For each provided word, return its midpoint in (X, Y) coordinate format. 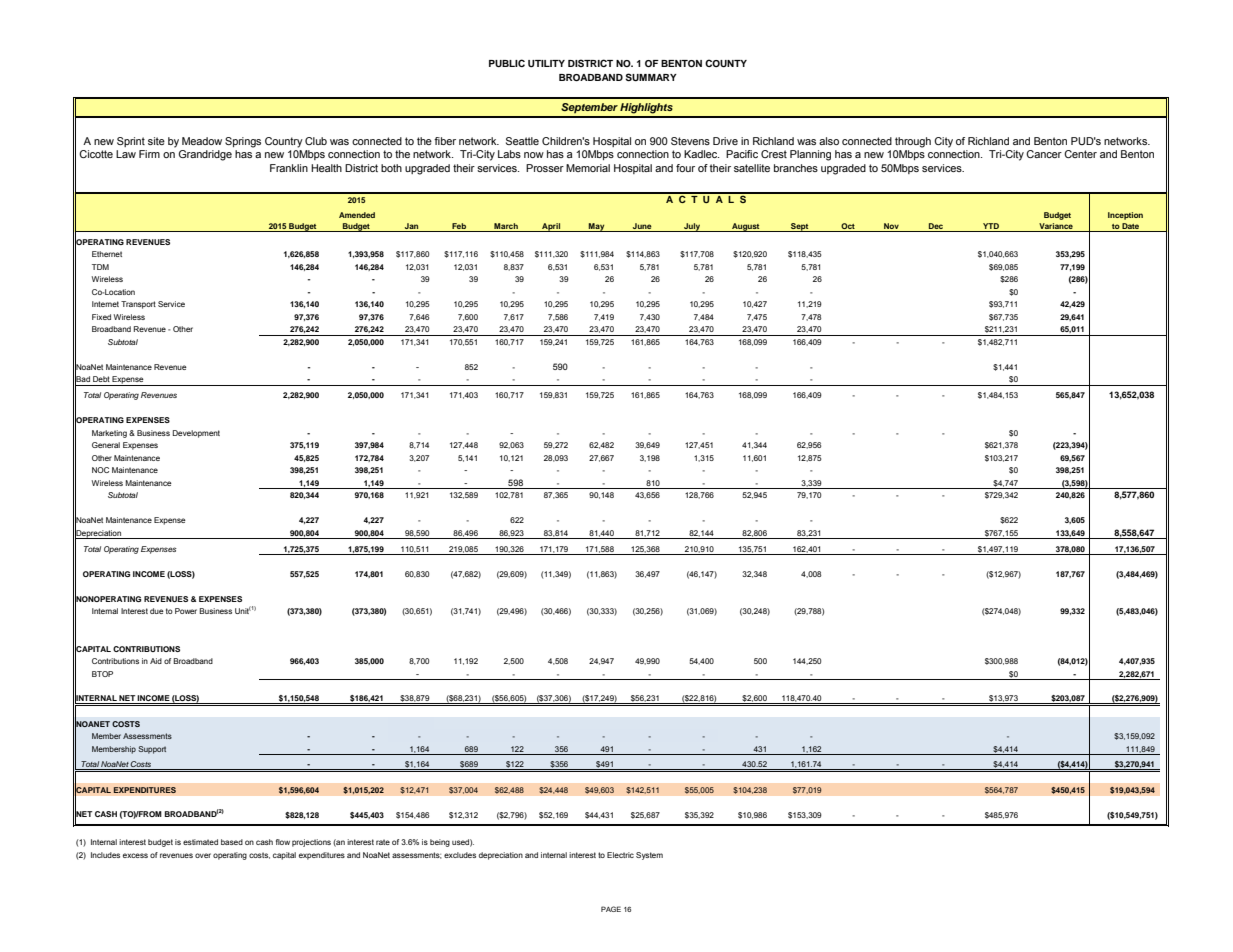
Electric (620, 855)
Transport (138, 305)
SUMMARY (651, 77)
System (649, 856)
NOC (100, 470)
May (597, 227)
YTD (991, 227)
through (913, 142)
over (203, 855)
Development (196, 434)
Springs (243, 142)
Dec (936, 227)
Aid (156, 661)
